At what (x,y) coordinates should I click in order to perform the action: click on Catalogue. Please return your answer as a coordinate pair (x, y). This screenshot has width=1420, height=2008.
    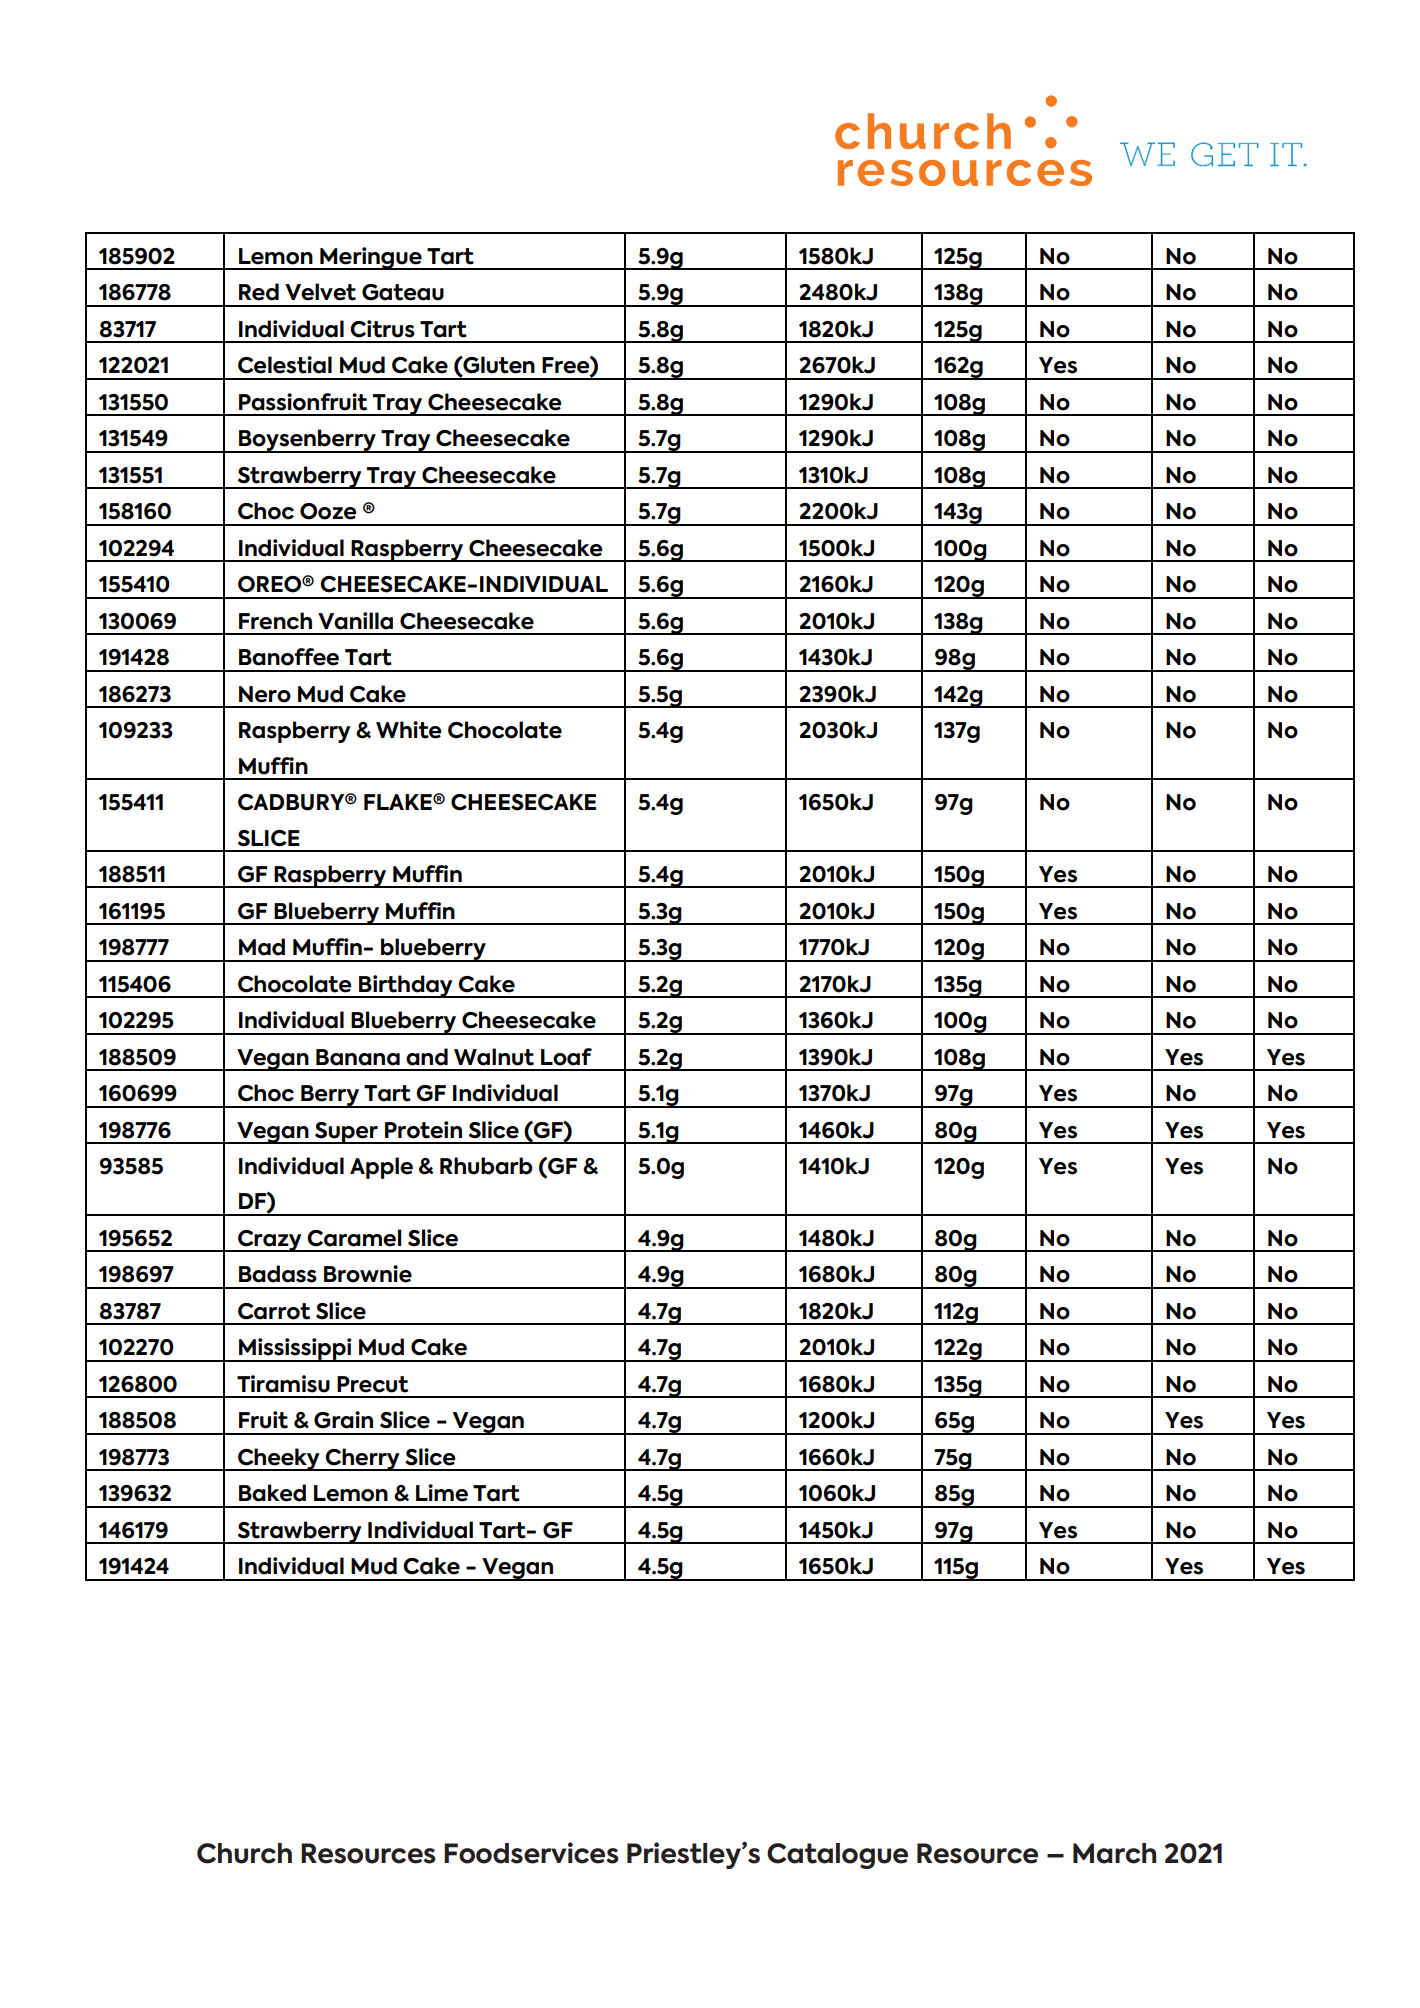
    Looking at the image, I should click on (837, 1856).
